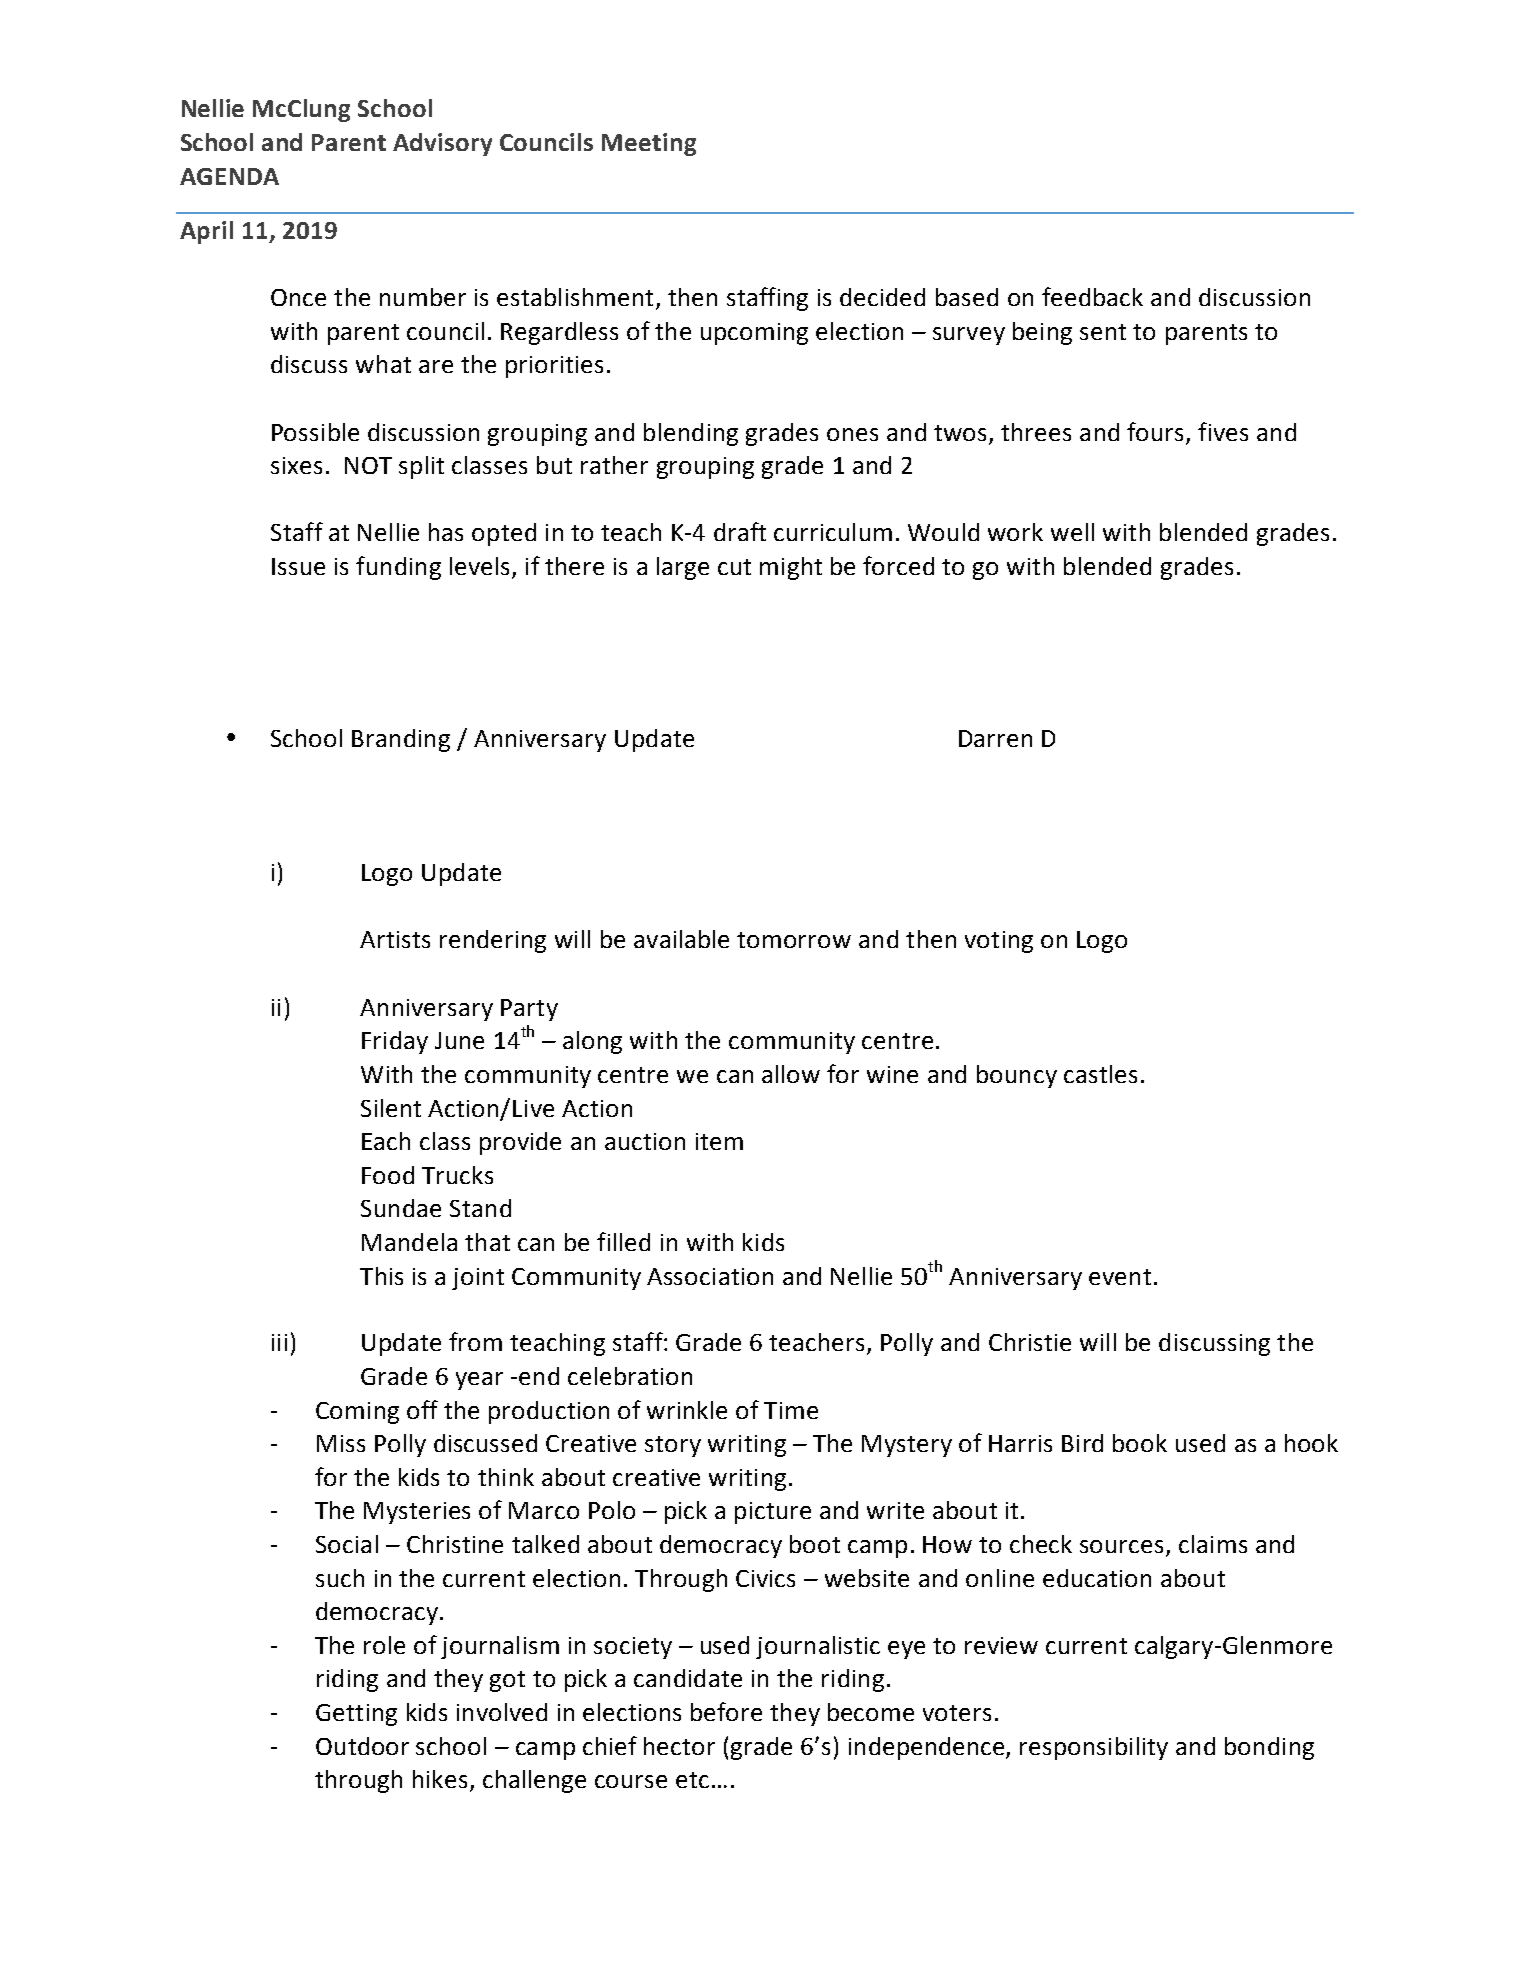 The width and height of the page is (1531, 1981). Describe the element at coordinates (1092, 296) in the page. I see `feedback` at that location.
